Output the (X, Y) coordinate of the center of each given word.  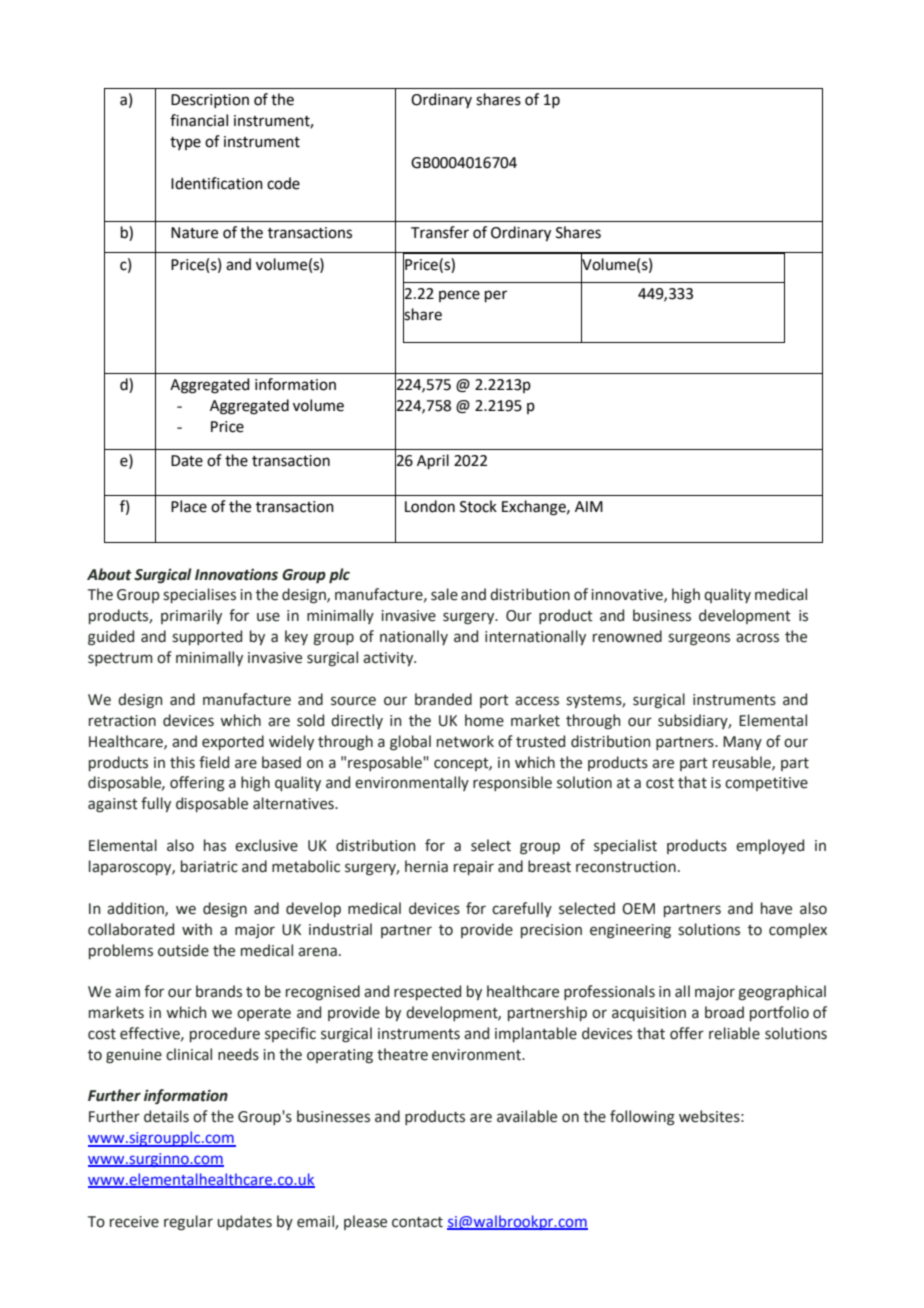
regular (188, 1223)
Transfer (440, 232)
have (776, 908)
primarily (191, 616)
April (433, 461)
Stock (478, 506)
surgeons (699, 639)
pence (459, 296)
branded (443, 699)
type (185, 143)
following (642, 1118)
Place (189, 506)
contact (417, 1222)
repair (474, 868)
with (197, 929)
